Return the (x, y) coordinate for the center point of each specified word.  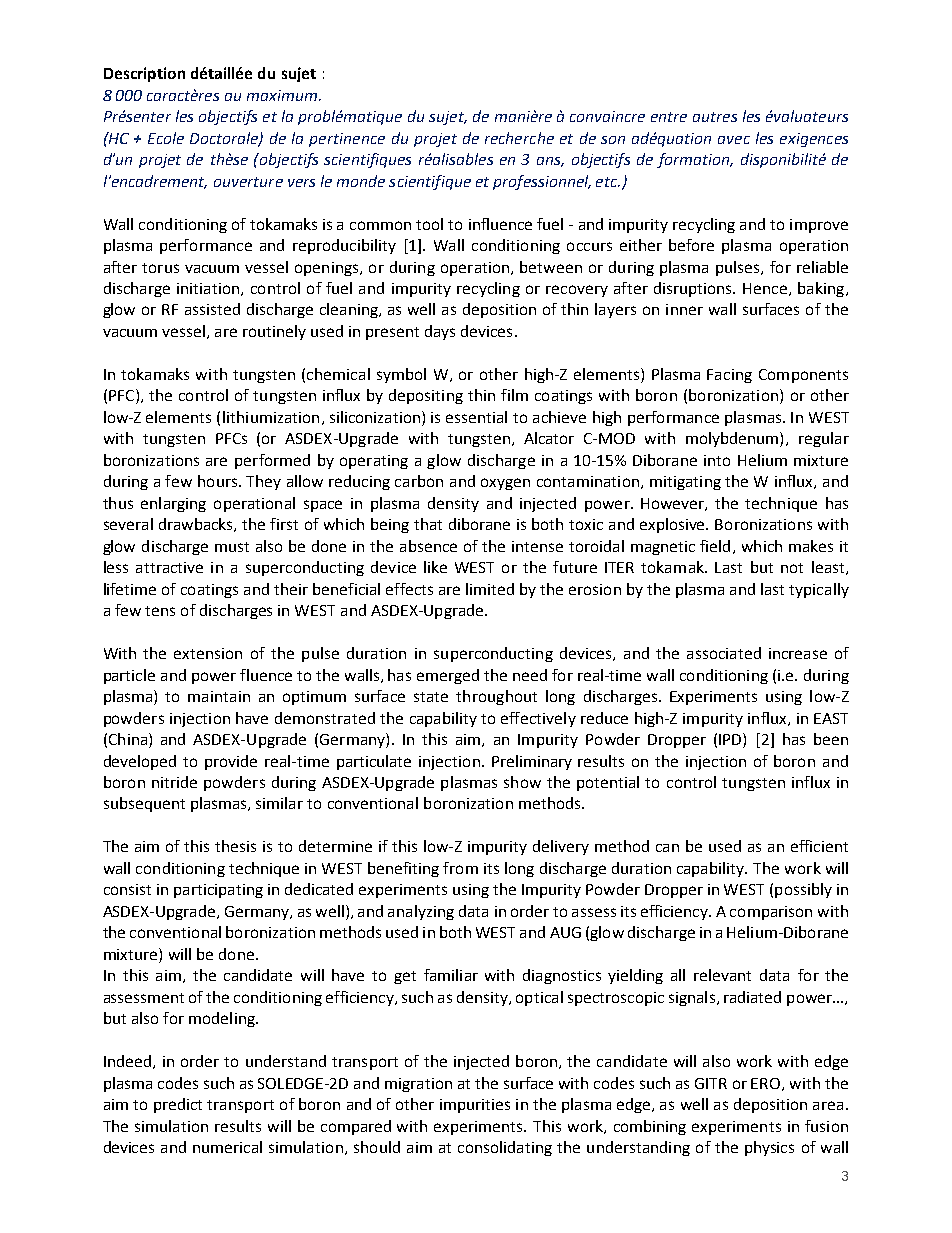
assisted (212, 309)
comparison (771, 913)
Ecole (166, 138)
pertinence (347, 140)
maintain (219, 696)
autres (715, 117)
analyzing (421, 912)
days (440, 332)
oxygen (505, 484)
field (715, 546)
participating (218, 891)
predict (178, 1105)
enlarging (173, 504)
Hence (765, 288)
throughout (496, 697)
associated (724, 653)
